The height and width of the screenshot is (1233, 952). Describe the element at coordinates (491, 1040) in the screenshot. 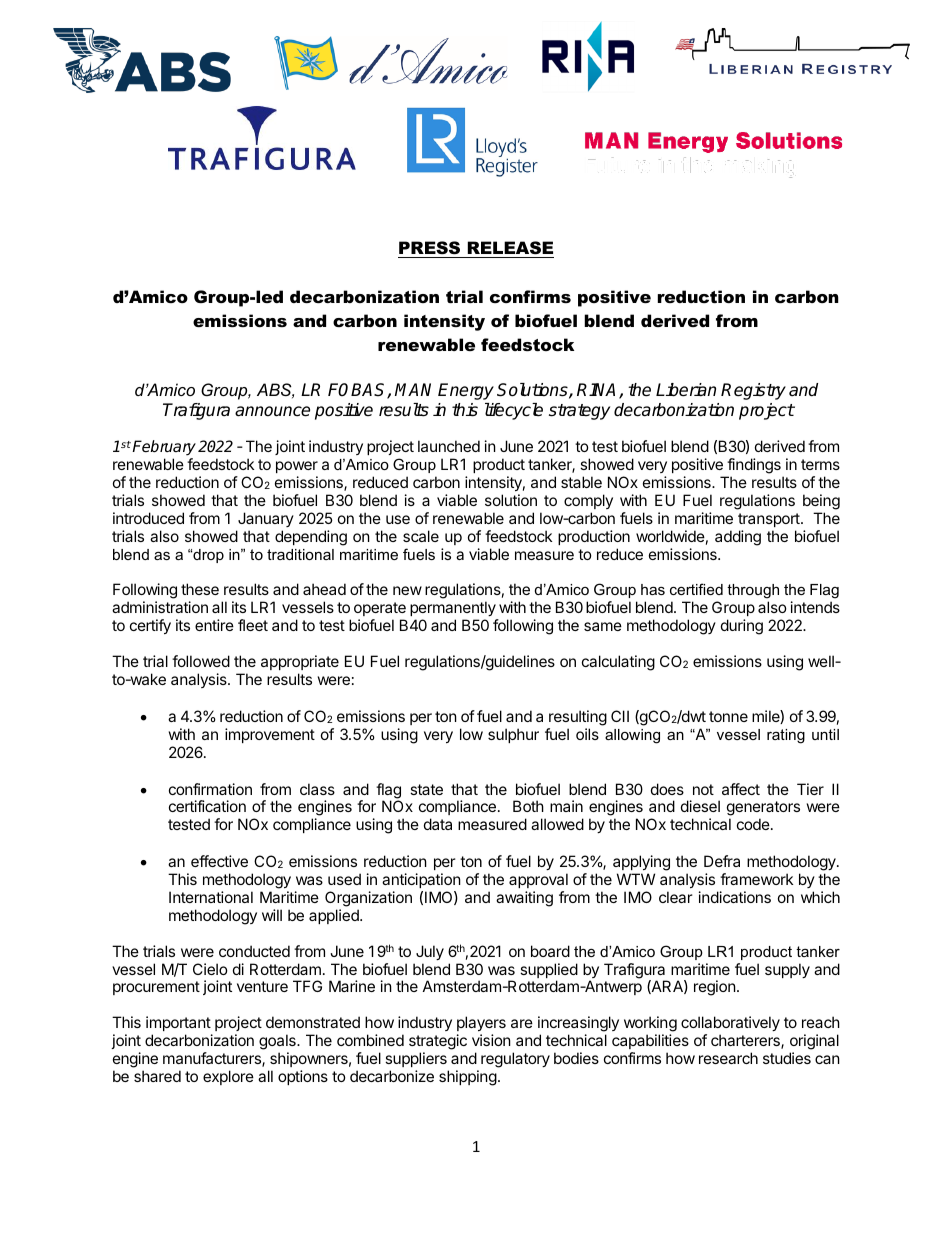

I see `vision` at that location.
